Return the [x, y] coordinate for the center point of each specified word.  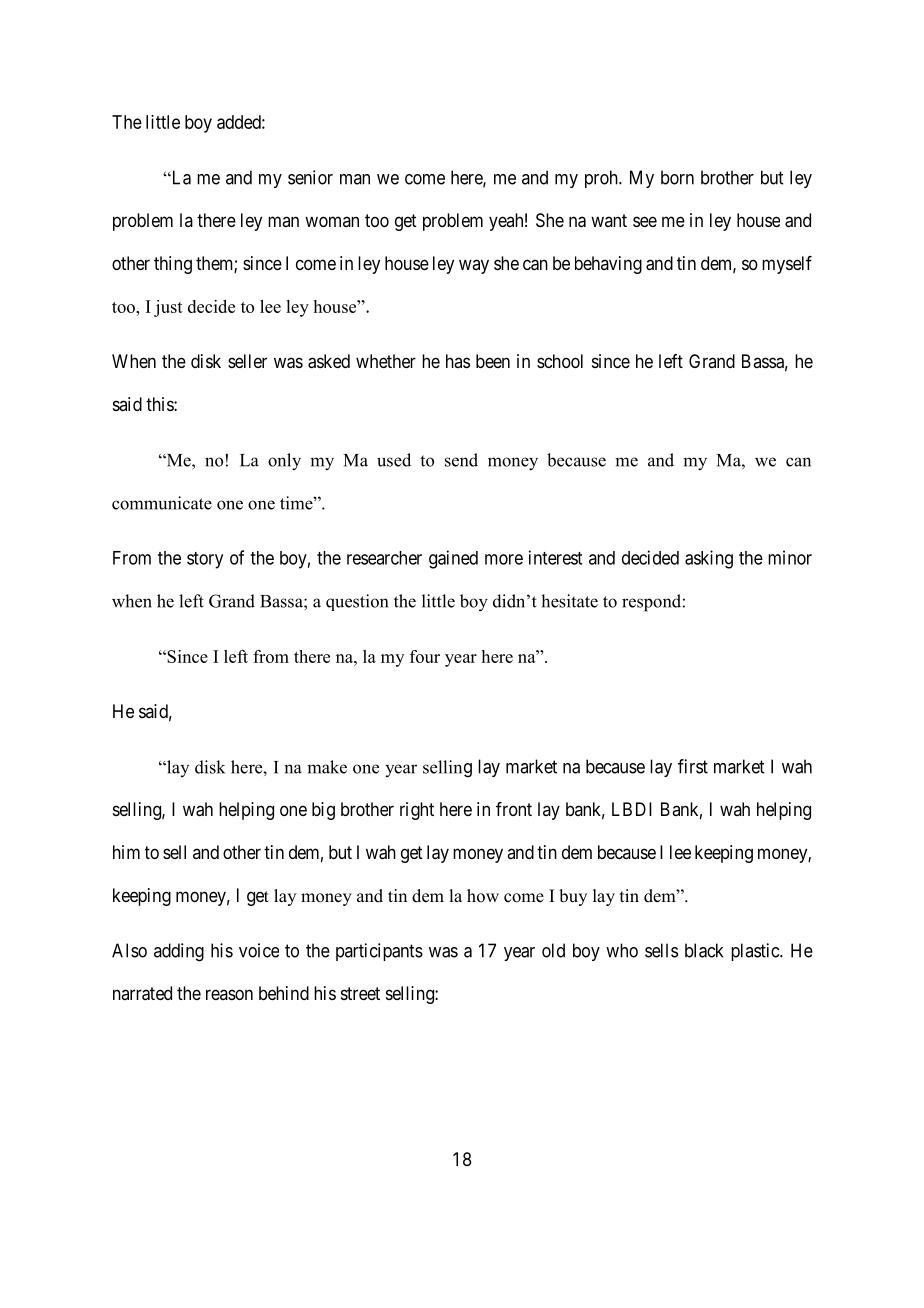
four [425, 656]
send [461, 460]
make [327, 767]
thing [173, 265]
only [284, 462]
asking [709, 559]
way [474, 266]
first [693, 766]
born [677, 177]
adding [179, 952]
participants [379, 952]
